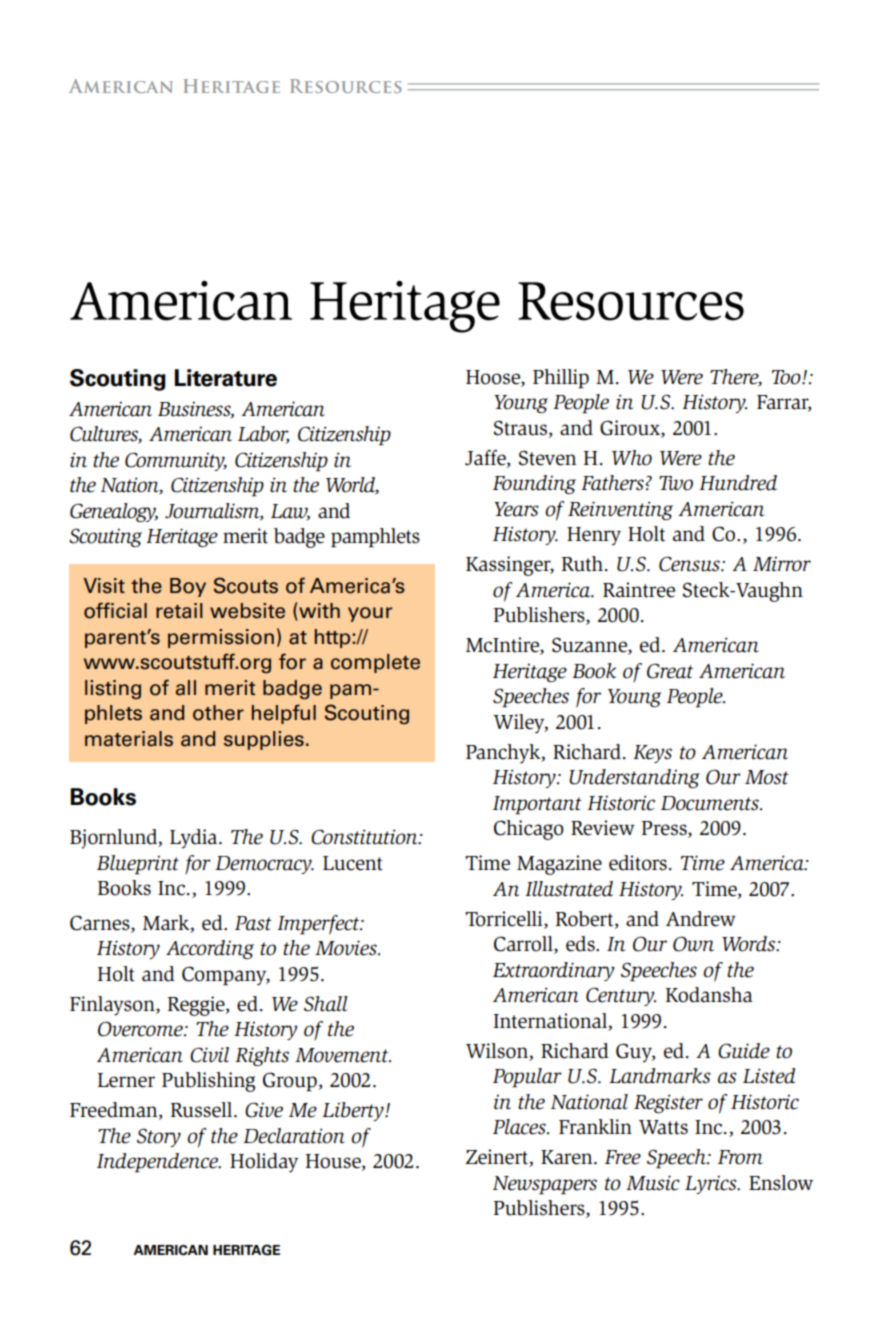  Describe the element at coordinates (158, 1163) in the screenshot. I see `Independence` at that location.
